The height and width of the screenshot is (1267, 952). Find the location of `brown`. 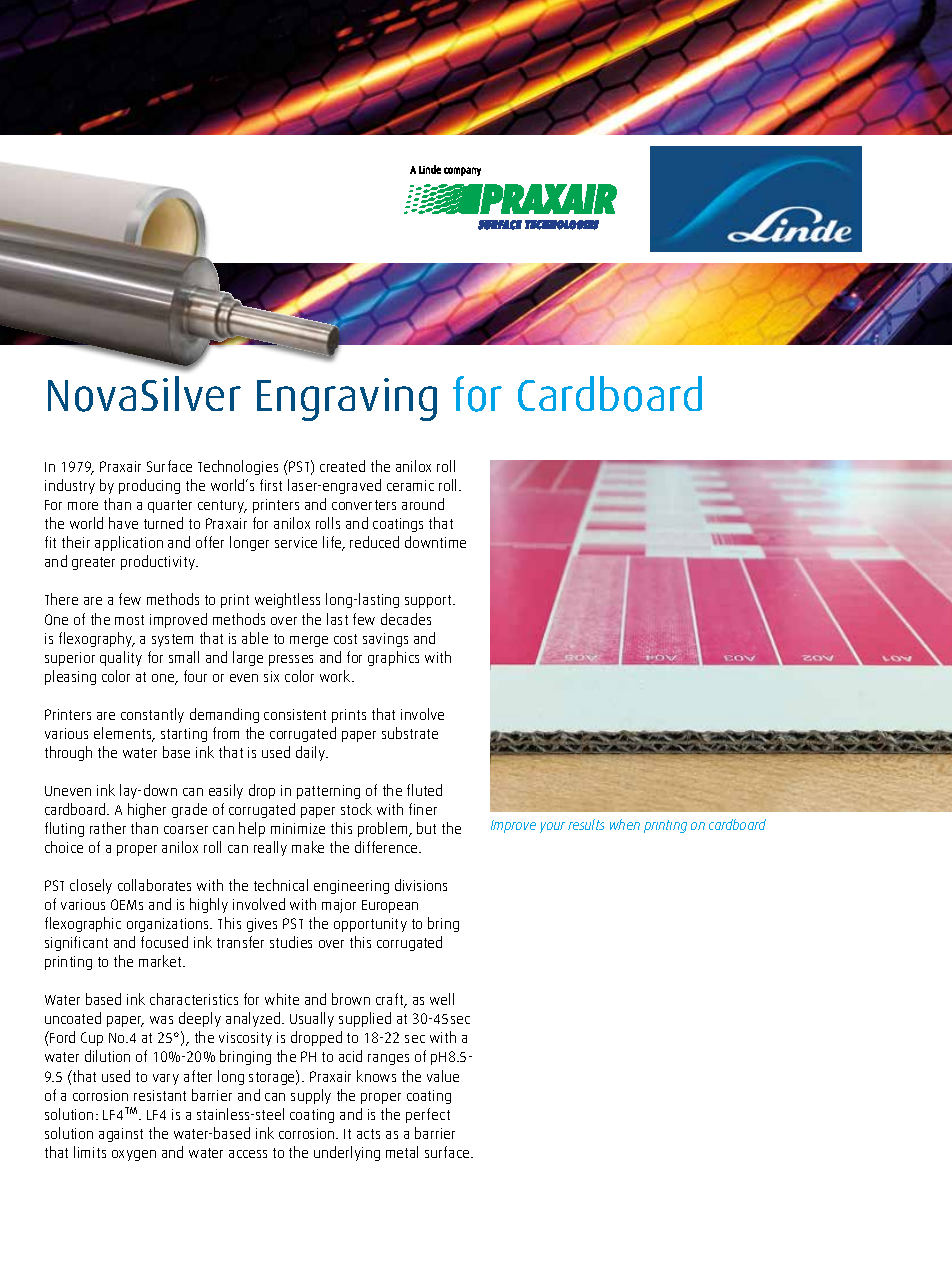

brown is located at coordinates (351, 999).
